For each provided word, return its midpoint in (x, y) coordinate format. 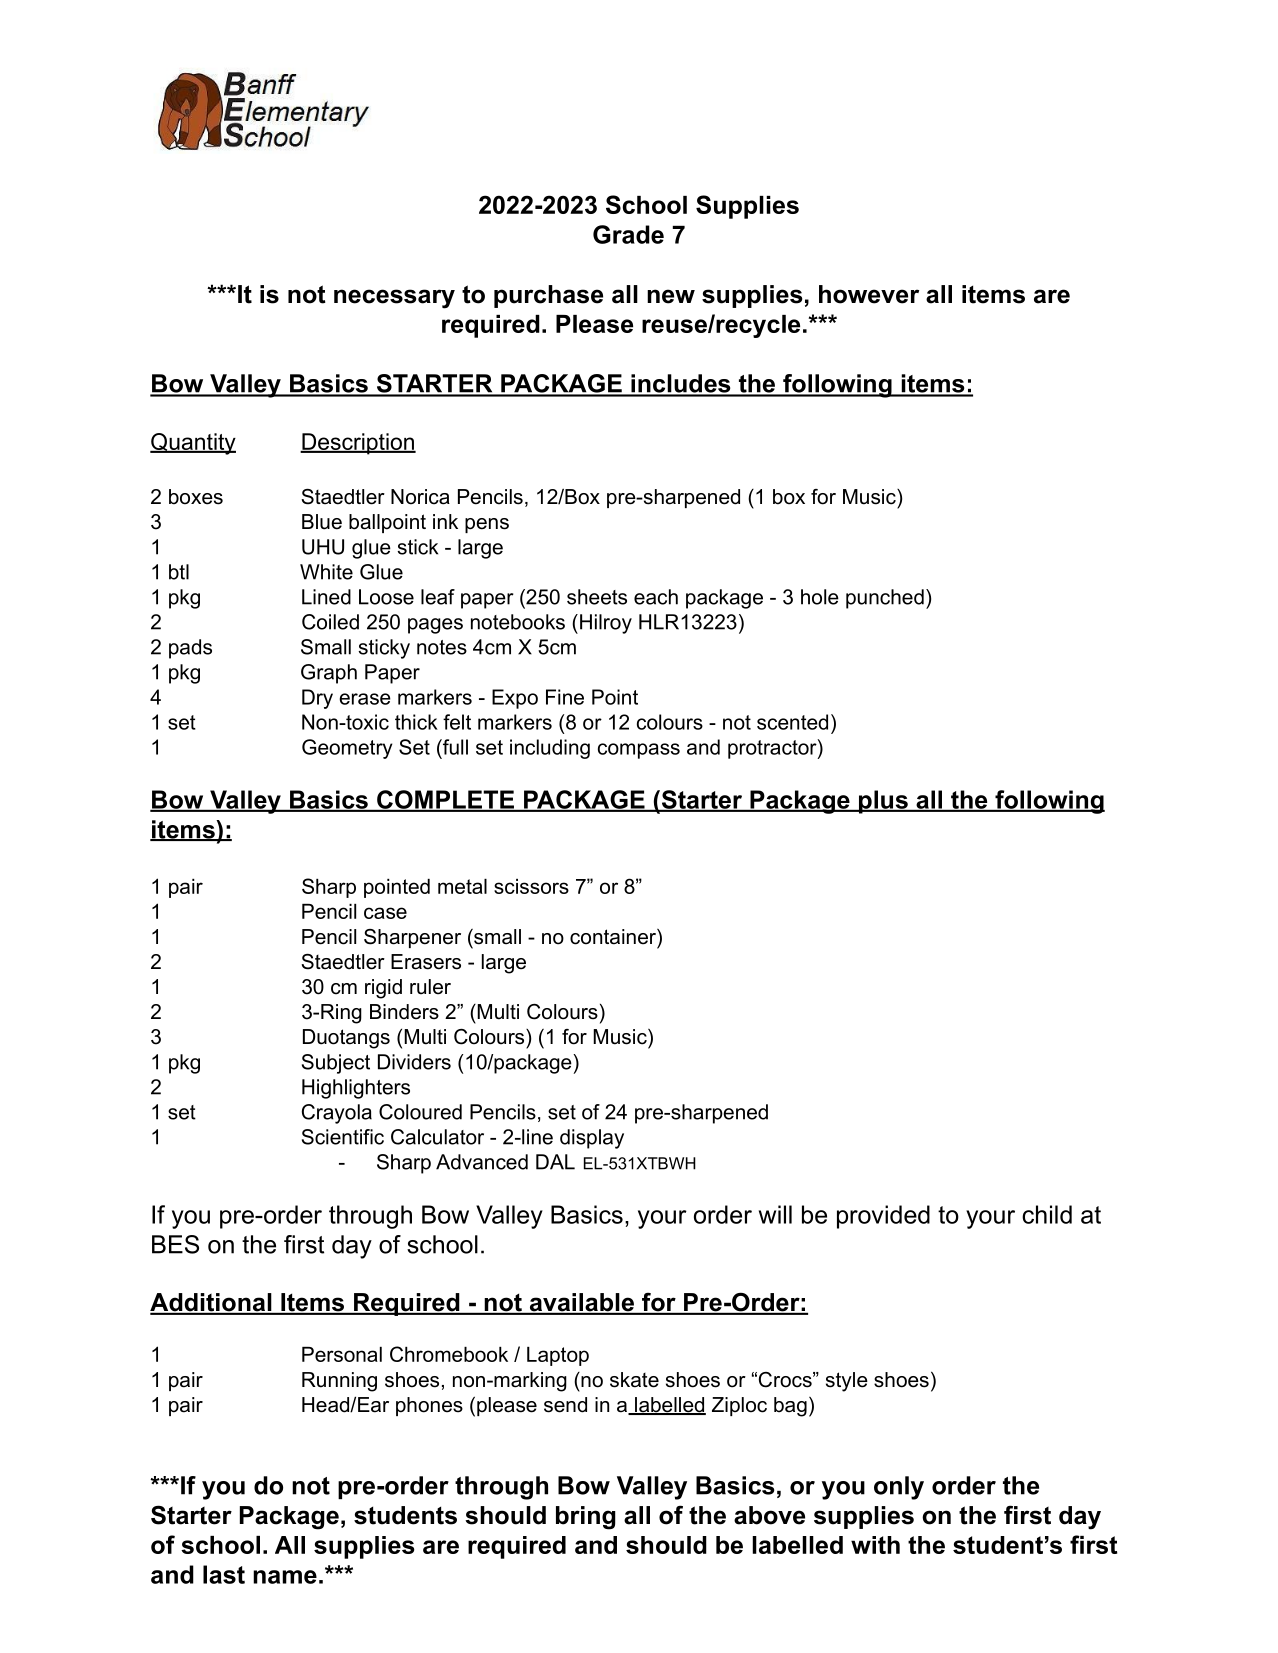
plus (883, 802)
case (385, 913)
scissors (531, 886)
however (869, 294)
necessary (394, 299)
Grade (628, 234)
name (285, 1577)
